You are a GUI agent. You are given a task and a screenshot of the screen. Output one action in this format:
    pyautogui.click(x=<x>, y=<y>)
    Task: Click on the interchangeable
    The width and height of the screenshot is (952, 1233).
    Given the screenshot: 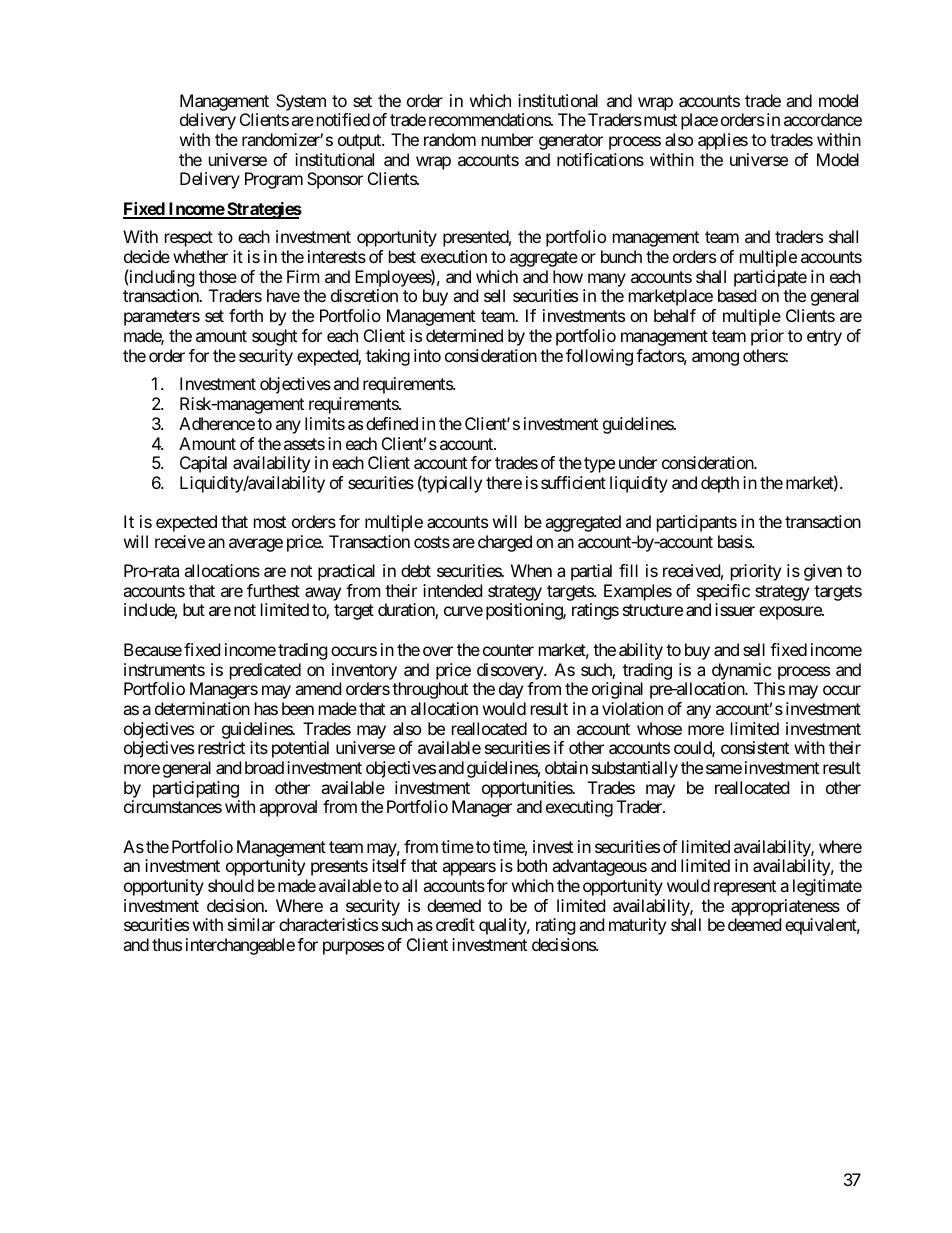 What is the action you would take?
    pyautogui.click(x=240, y=946)
